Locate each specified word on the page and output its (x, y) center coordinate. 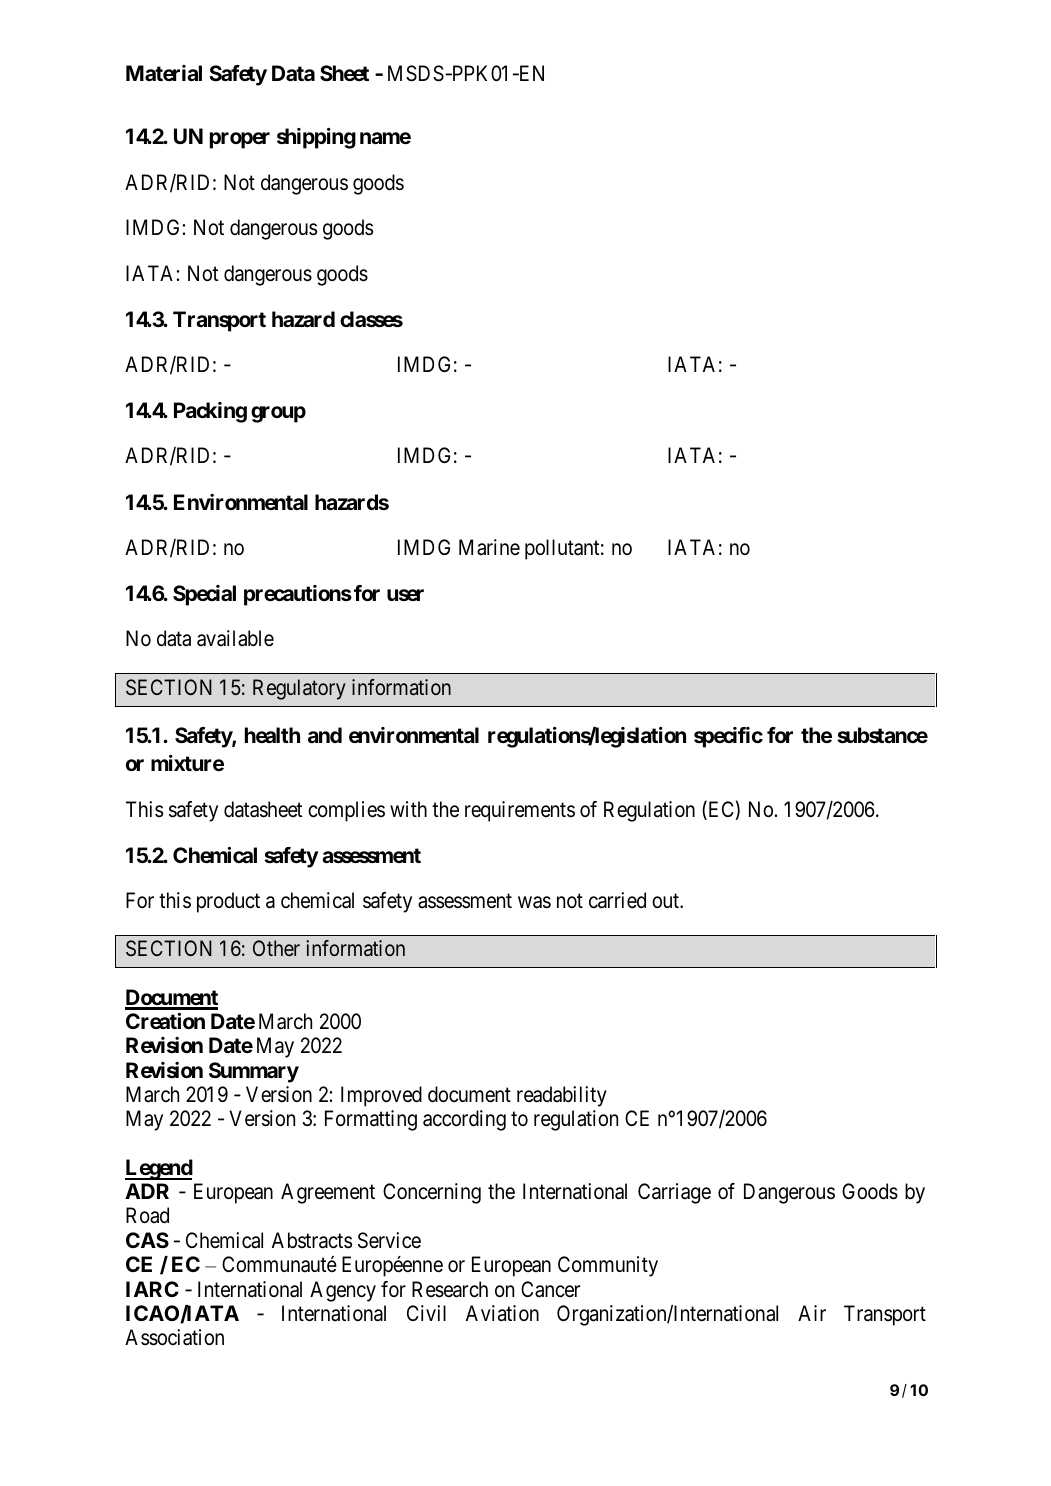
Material (164, 73)
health (272, 735)
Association (174, 1337)
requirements (520, 811)
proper (240, 140)
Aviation (502, 1313)
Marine (489, 547)
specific (728, 737)
